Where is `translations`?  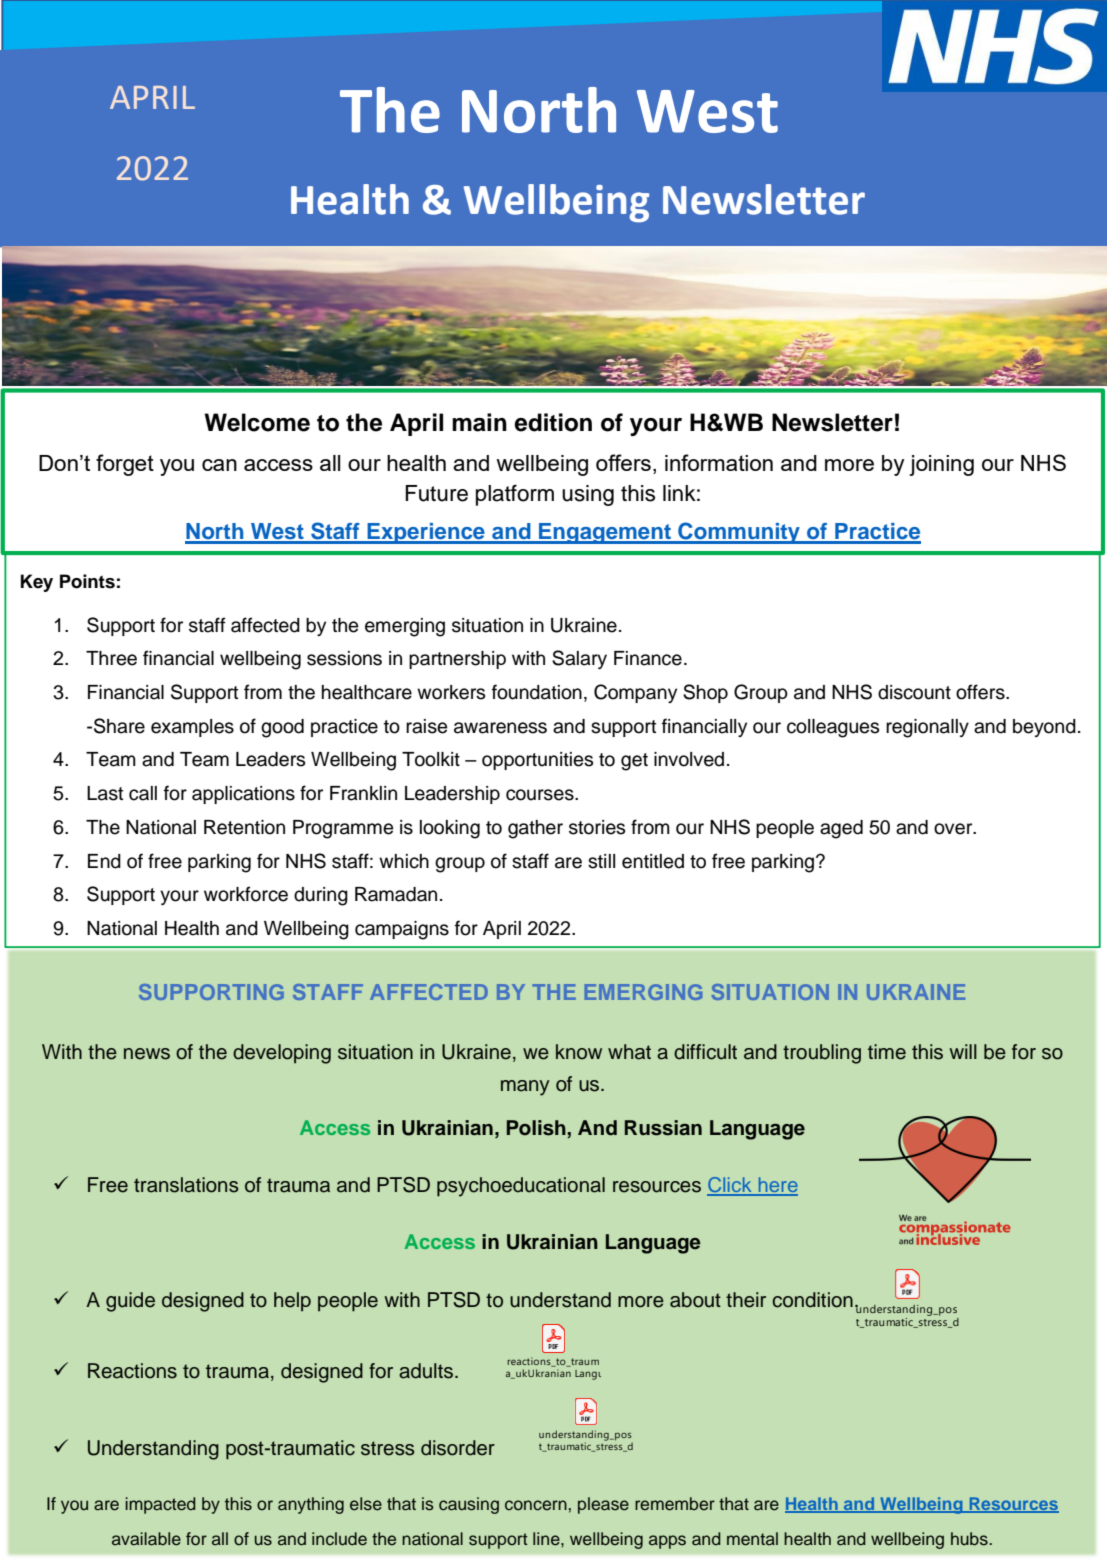 translations is located at coordinates (186, 1185).
